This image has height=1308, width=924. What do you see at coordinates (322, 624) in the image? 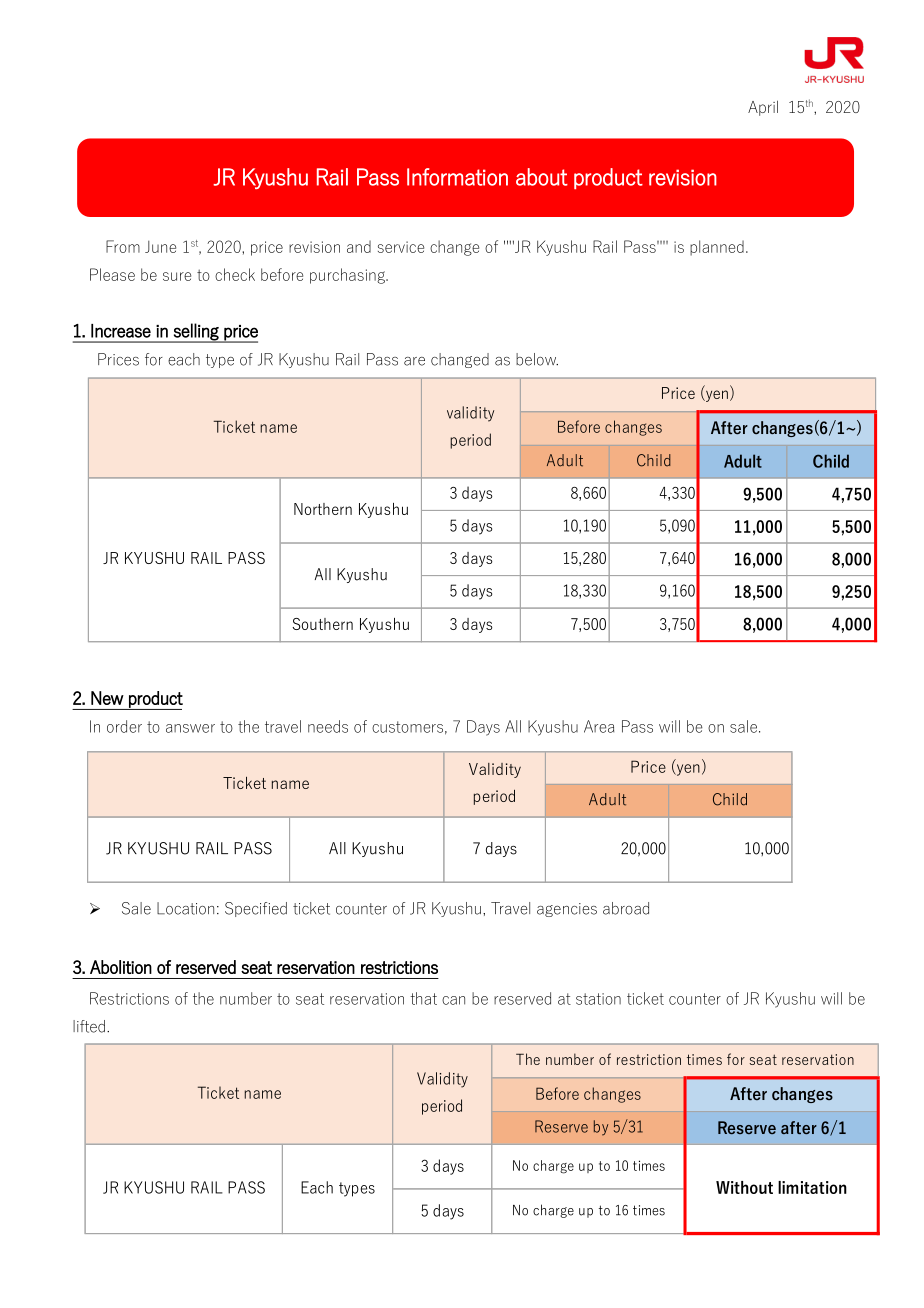
I see `Southern` at bounding box center [322, 624].
